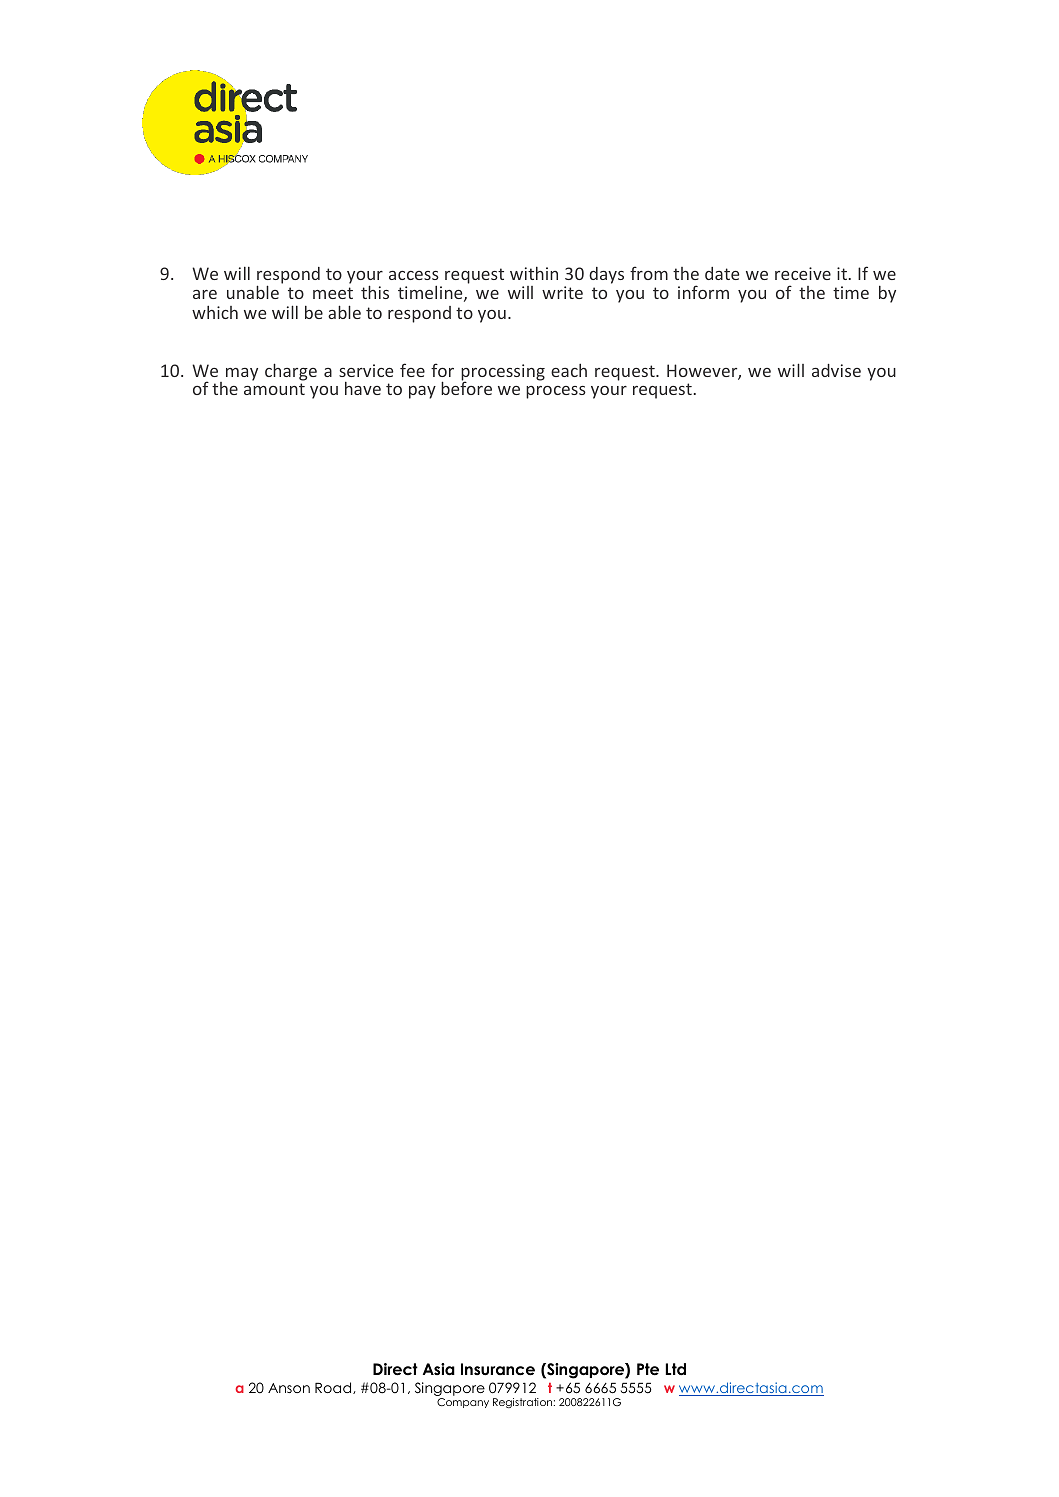  Describe the element at coordinates (836, 370) in the screenshot. I see `advise` at that location.
